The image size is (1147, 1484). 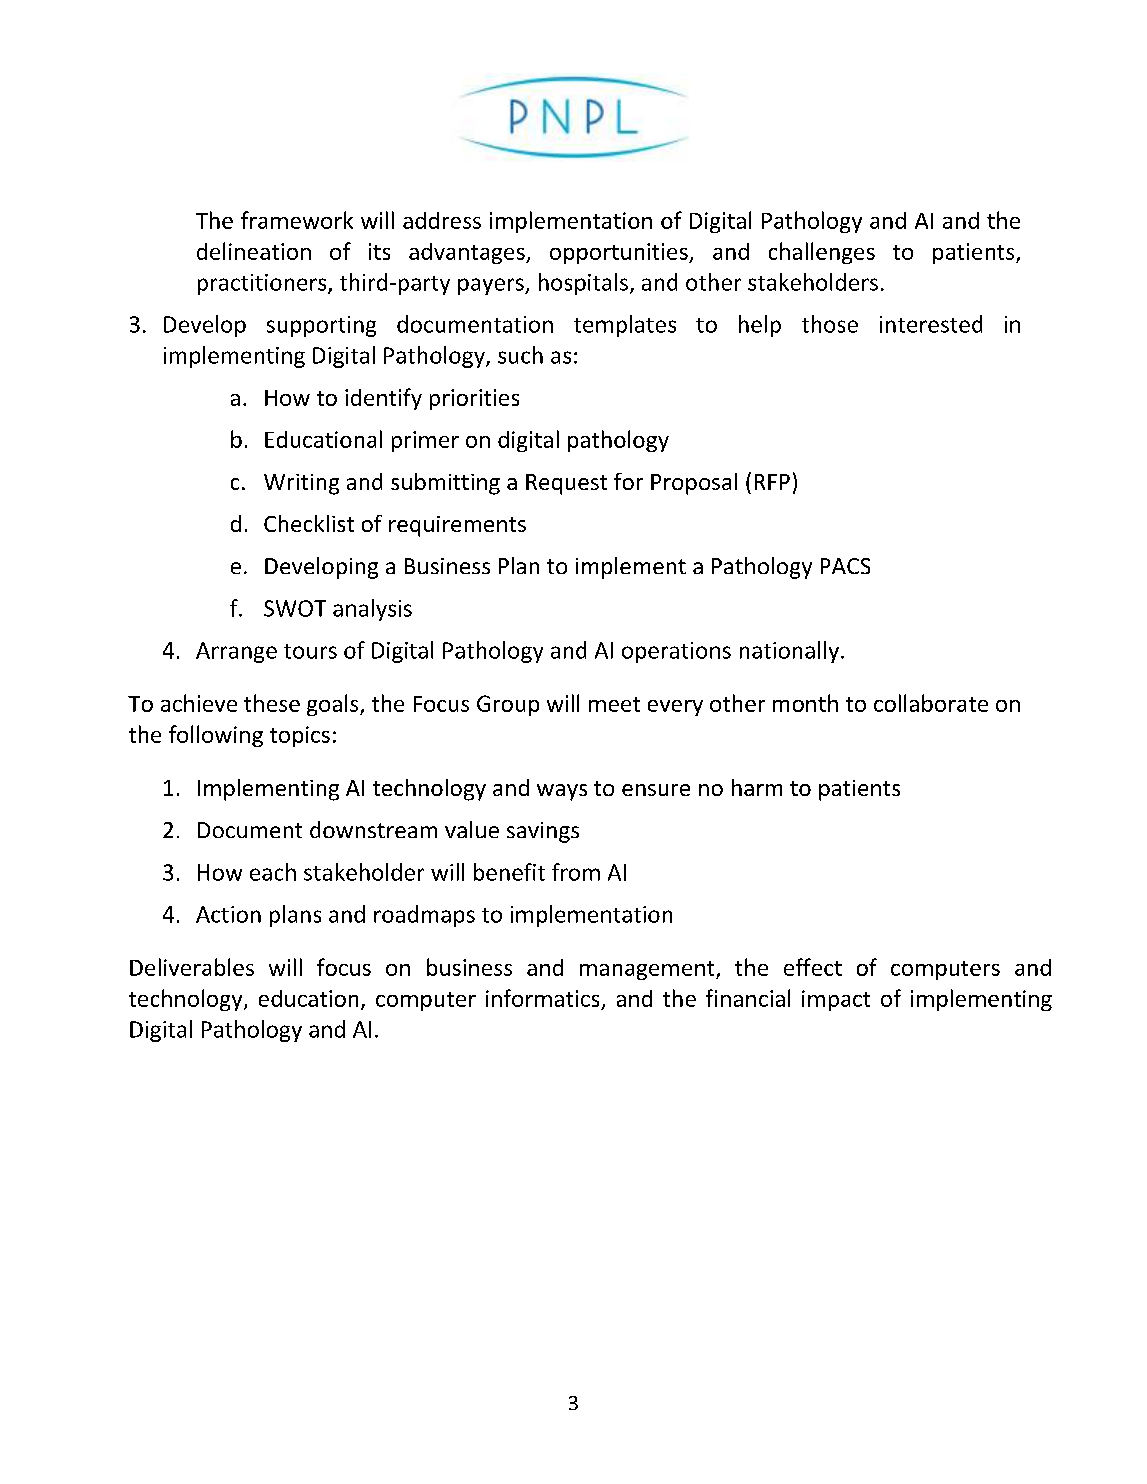 I want to click on PACS, so click(x=845, y=566).
